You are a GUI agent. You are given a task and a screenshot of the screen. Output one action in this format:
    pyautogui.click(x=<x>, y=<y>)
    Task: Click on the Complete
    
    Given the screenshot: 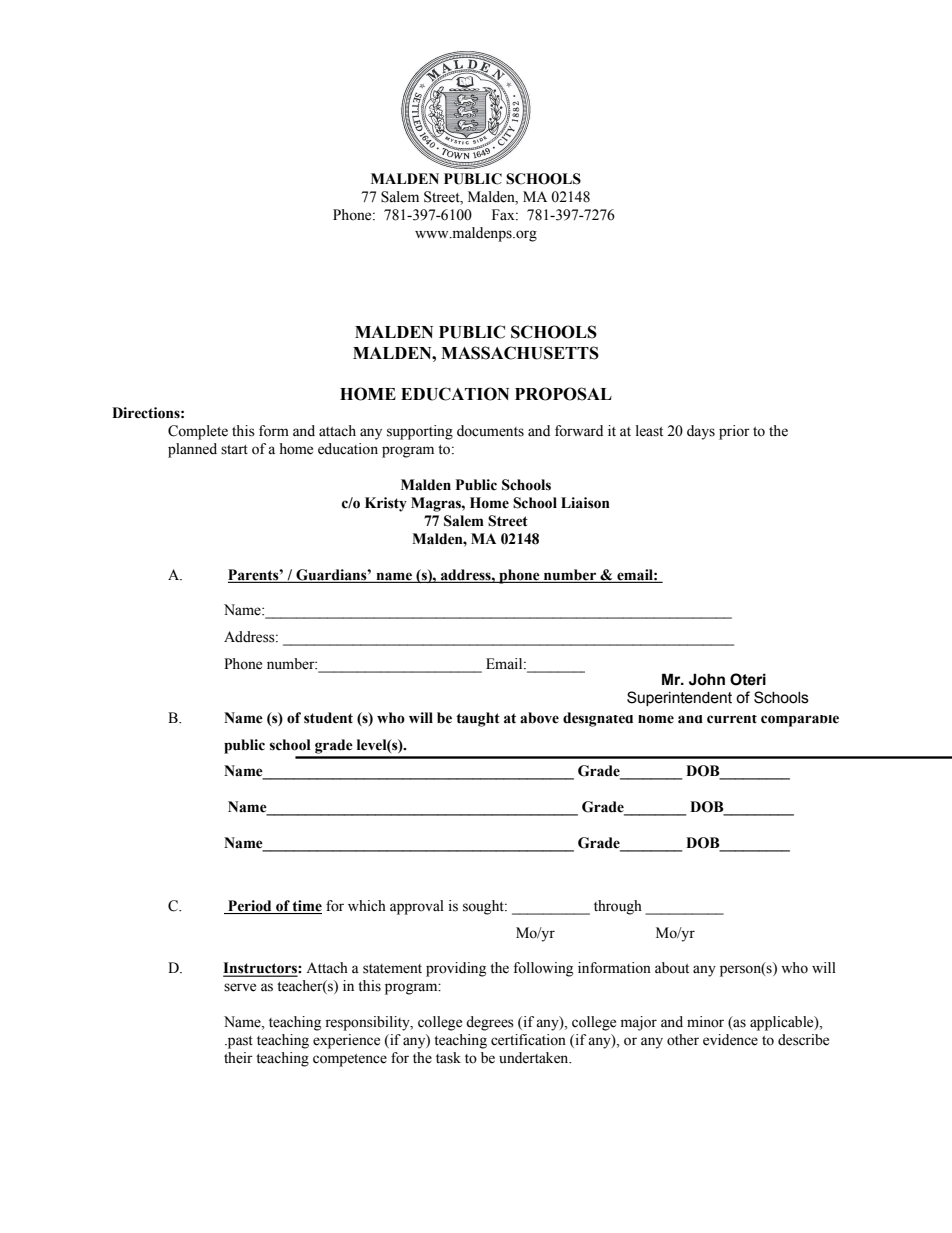 What is the action you would take?
    pyautogui.click(x=198, y=432)
